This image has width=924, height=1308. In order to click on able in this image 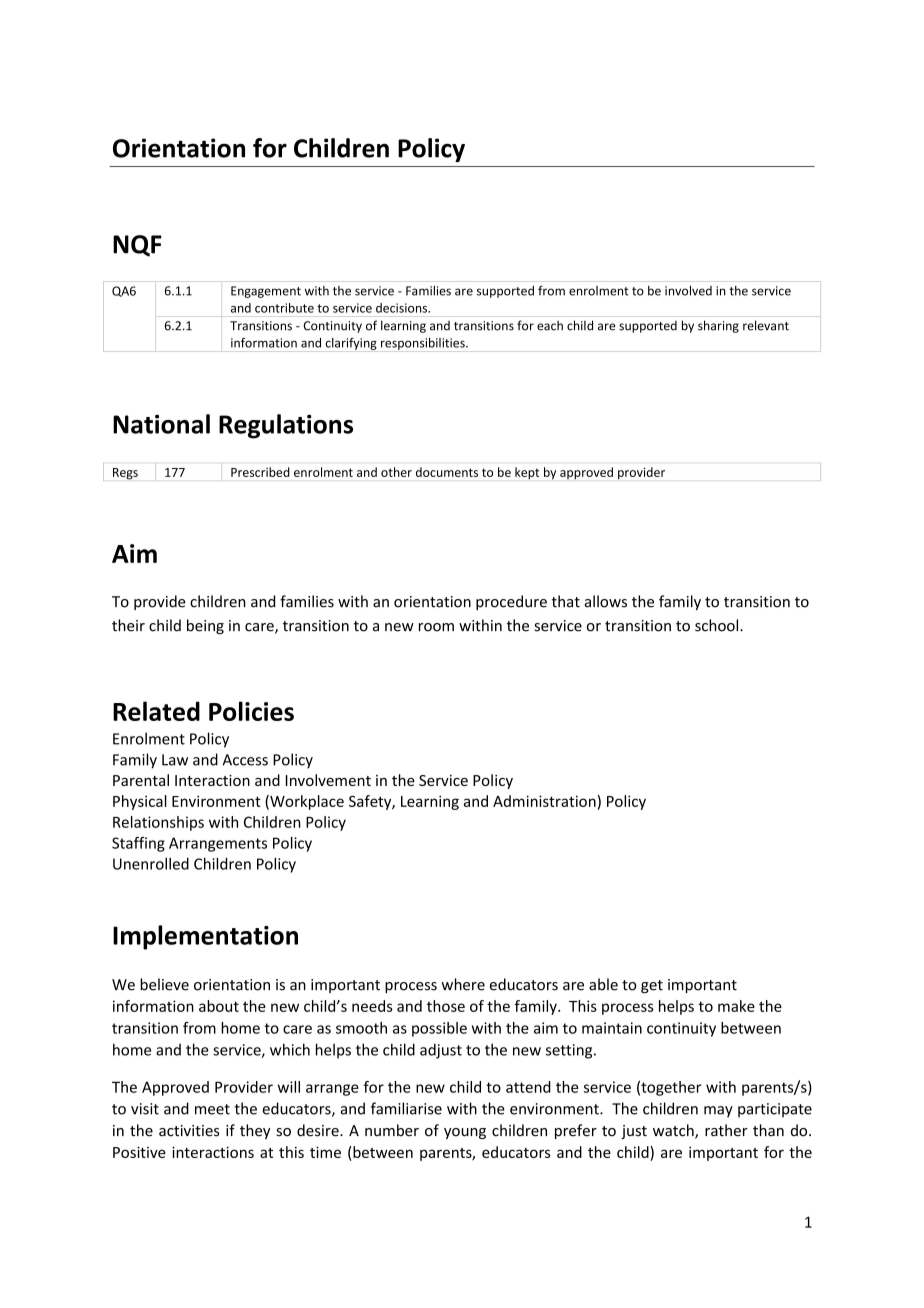, I will do `click(603, 984)`.
